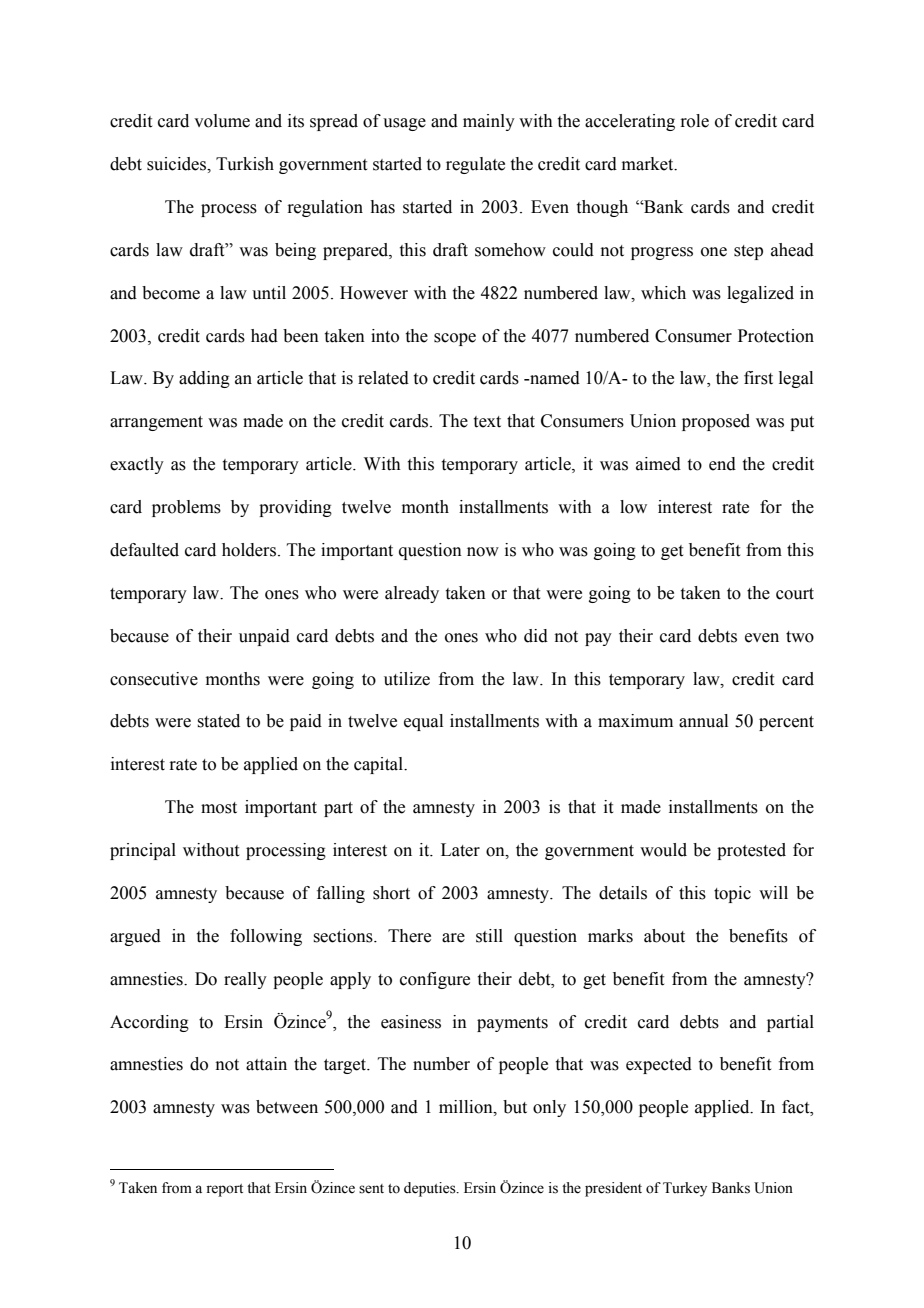 The width and height of the screenshot is (924, 1308). What do you see at coordinates (245, 164) in the screenshot?
I see `Turkish` at bounding box center [245, 164].
